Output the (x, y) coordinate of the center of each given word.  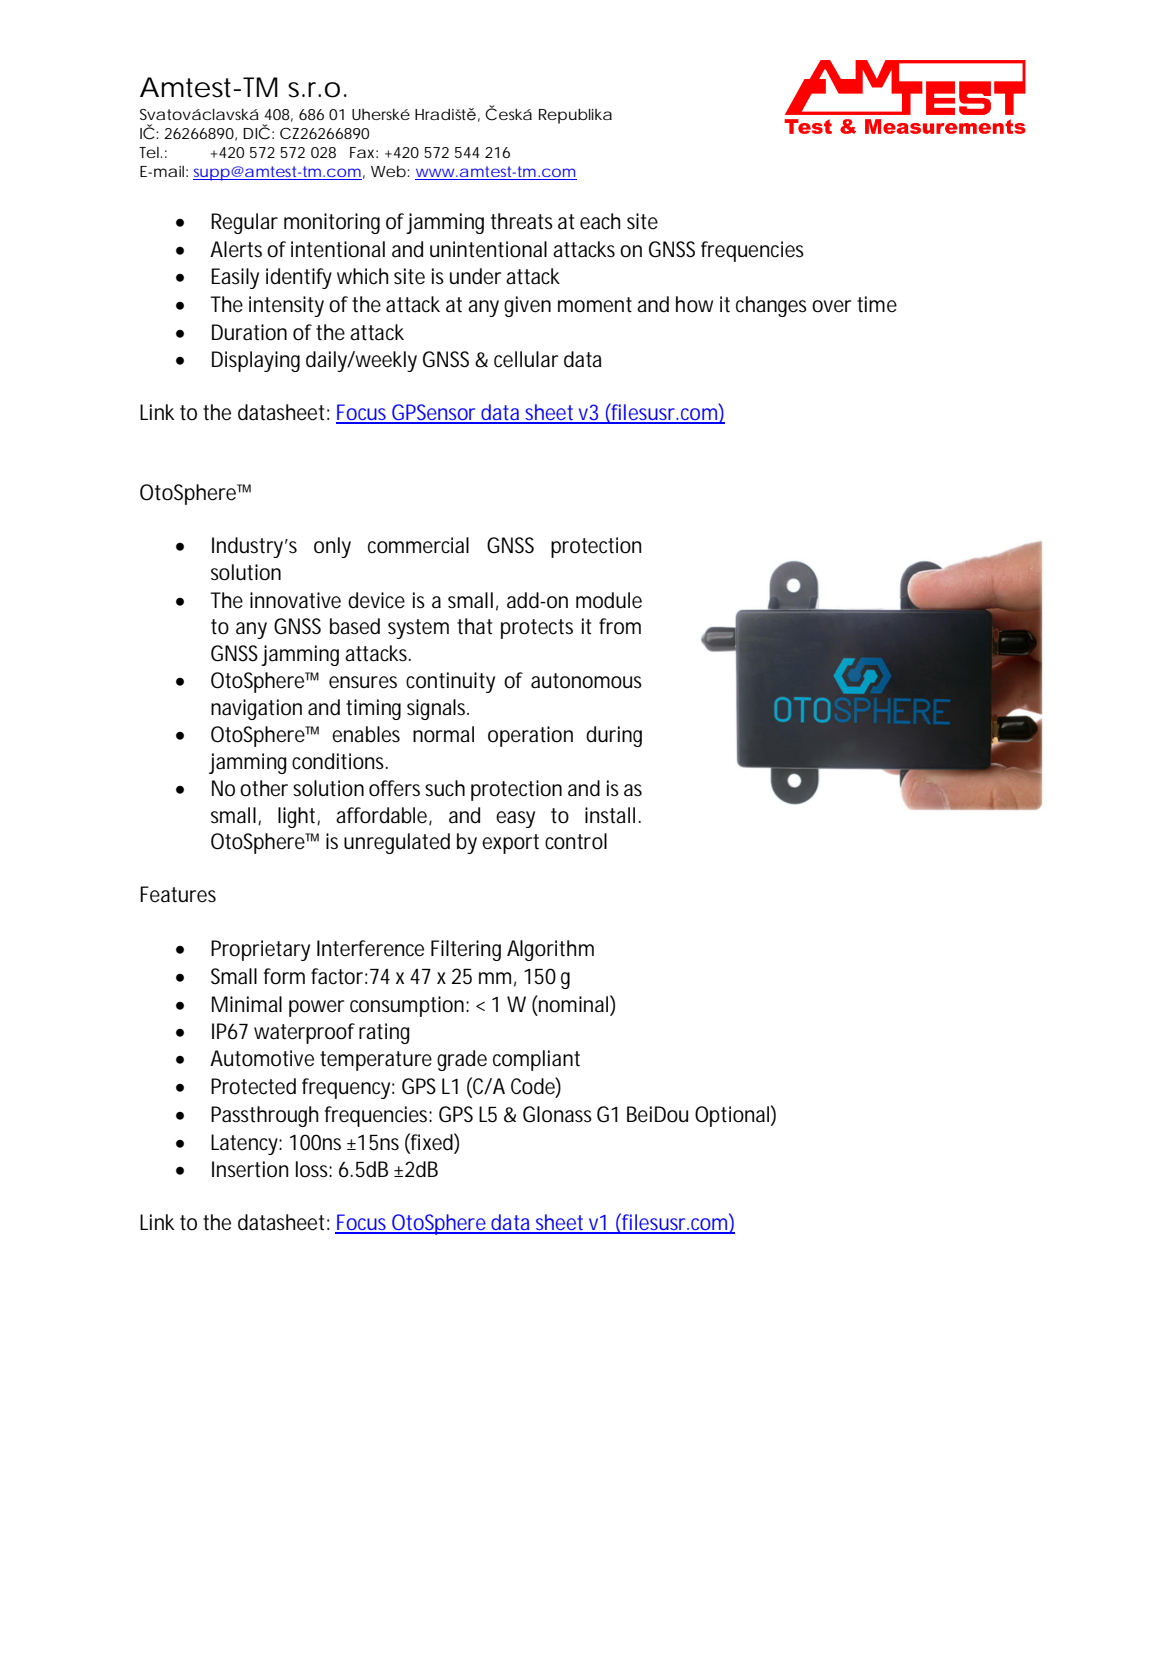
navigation (256, 709)
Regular (244, 223)
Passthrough (264, 1116)
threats (522, 221)
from (620, 626)
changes (771, 306)
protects (537, 629)
